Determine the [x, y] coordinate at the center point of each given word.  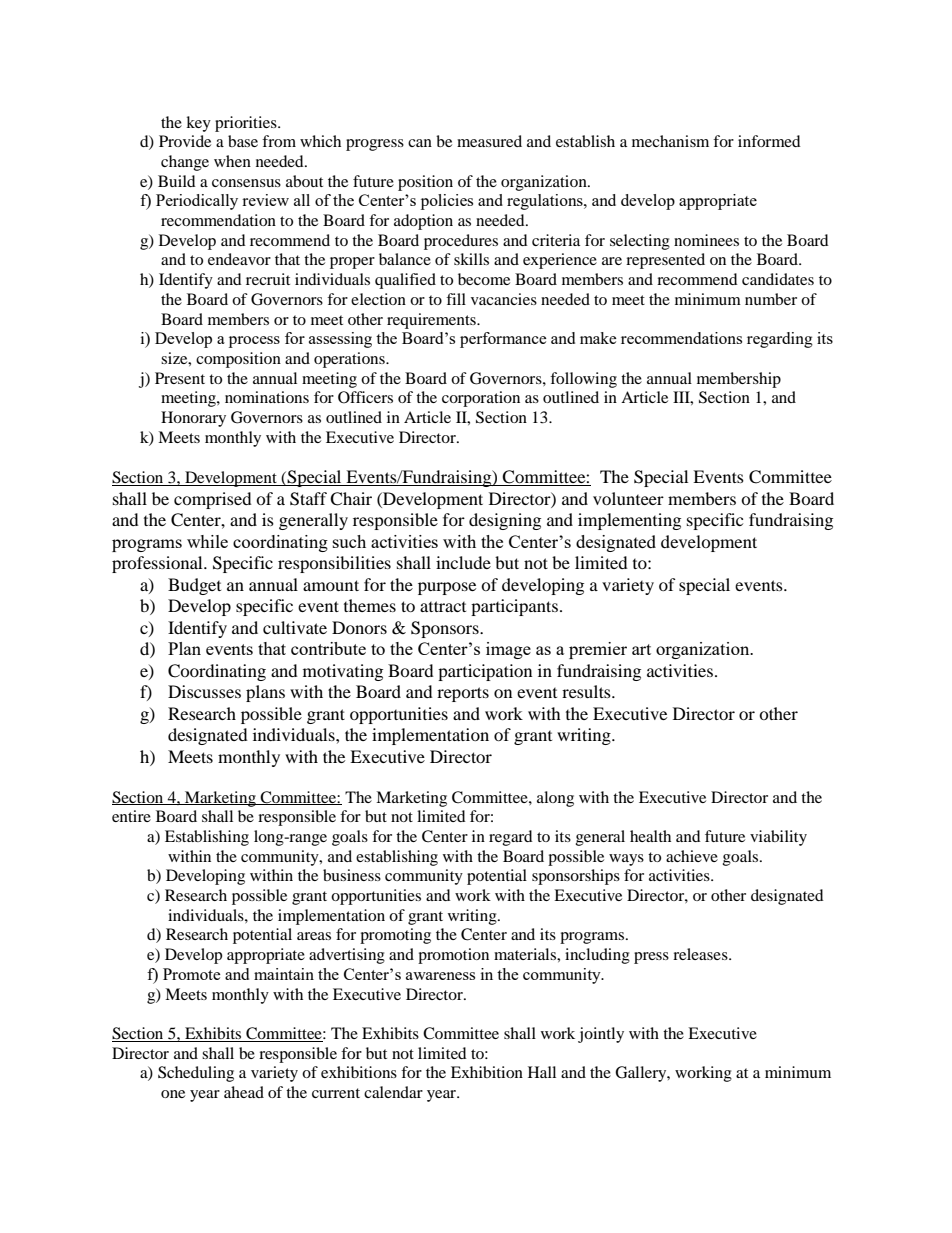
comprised [213, 500]
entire [131, 816]
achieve [692, 856]
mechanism [670, 141]
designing [505, 521]
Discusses [204, 691]
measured [489, 141]
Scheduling [196, 1074]
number [771, 299]
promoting [395, 936]
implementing [629, 521]
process [254, 342]
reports [463, 694]
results [587, 691]
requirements [432, 321]
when [232, 161]
